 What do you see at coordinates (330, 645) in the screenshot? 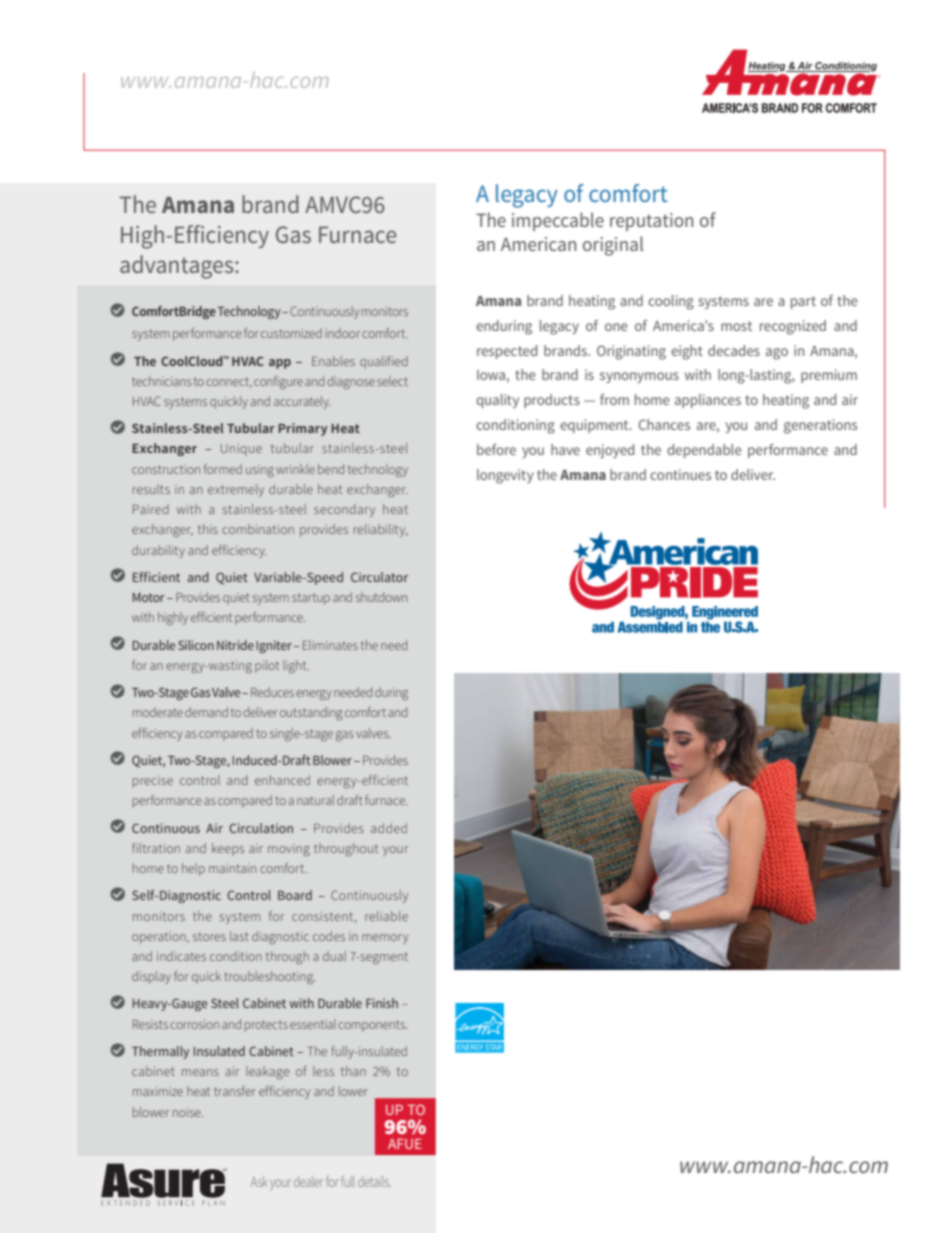
I see `Eliminates` at bounding box center [330, 645].
